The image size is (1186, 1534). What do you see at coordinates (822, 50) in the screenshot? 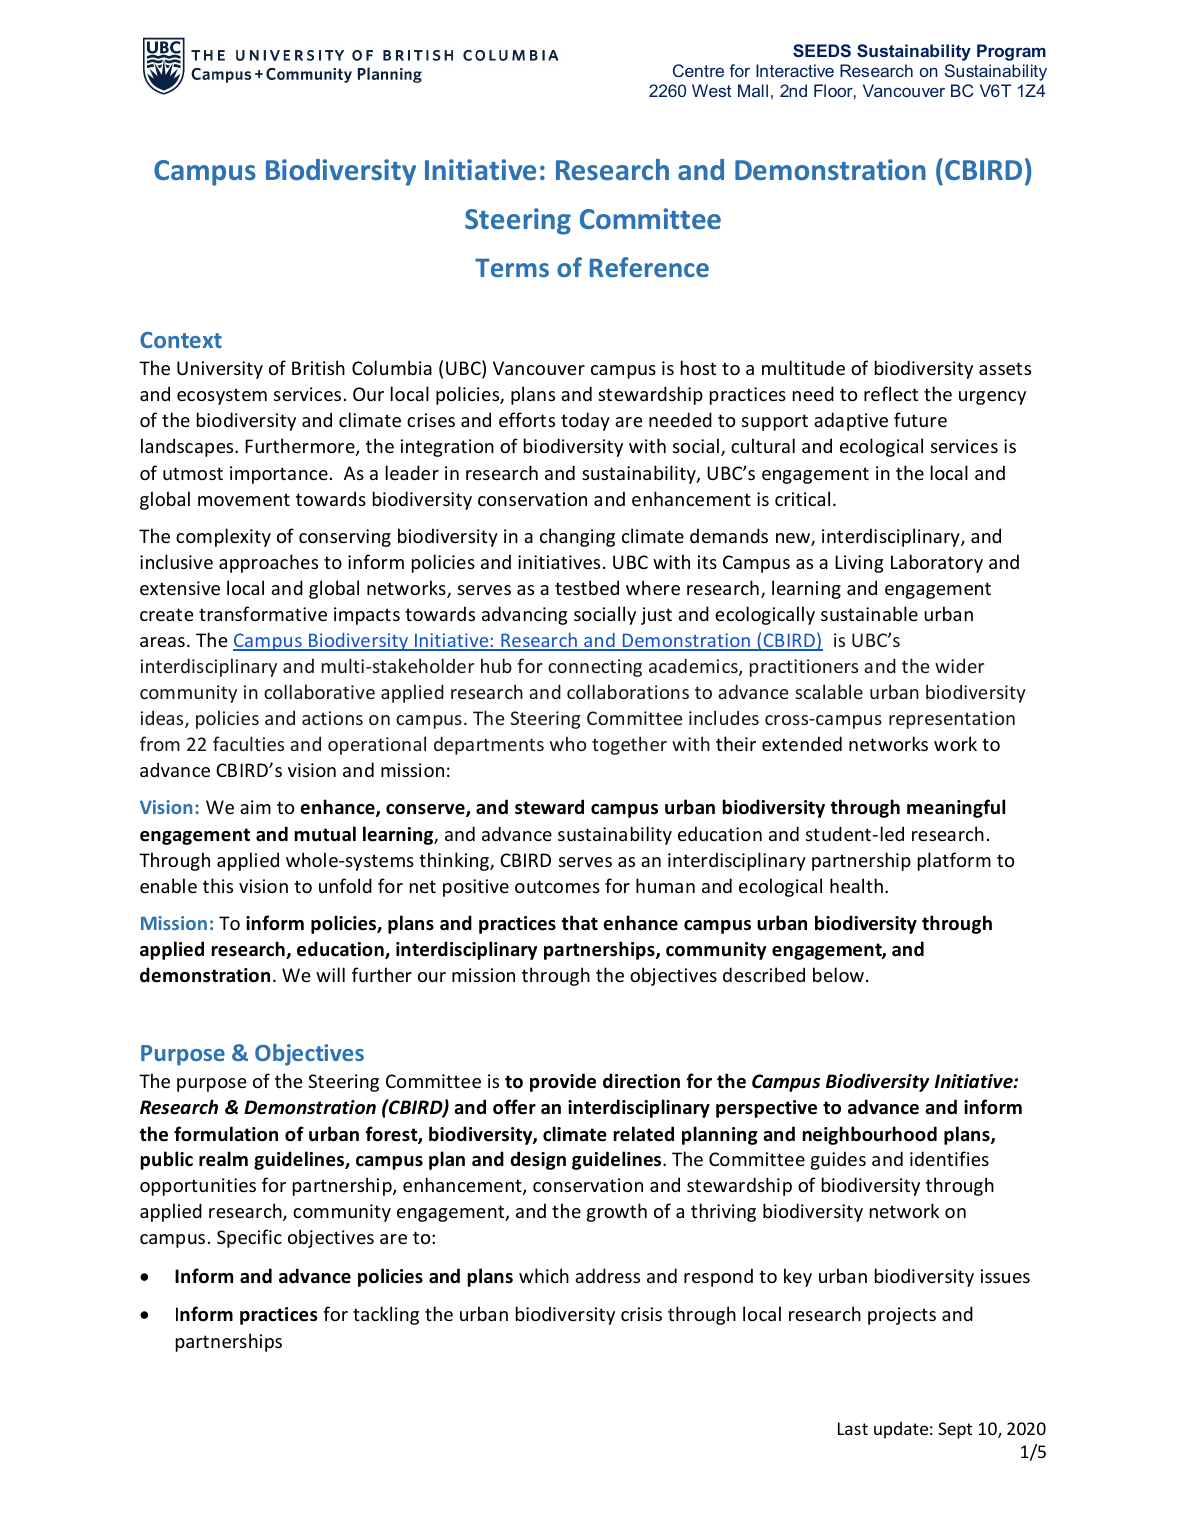
I see `SEEDS` at bounding box center [822, 50].
